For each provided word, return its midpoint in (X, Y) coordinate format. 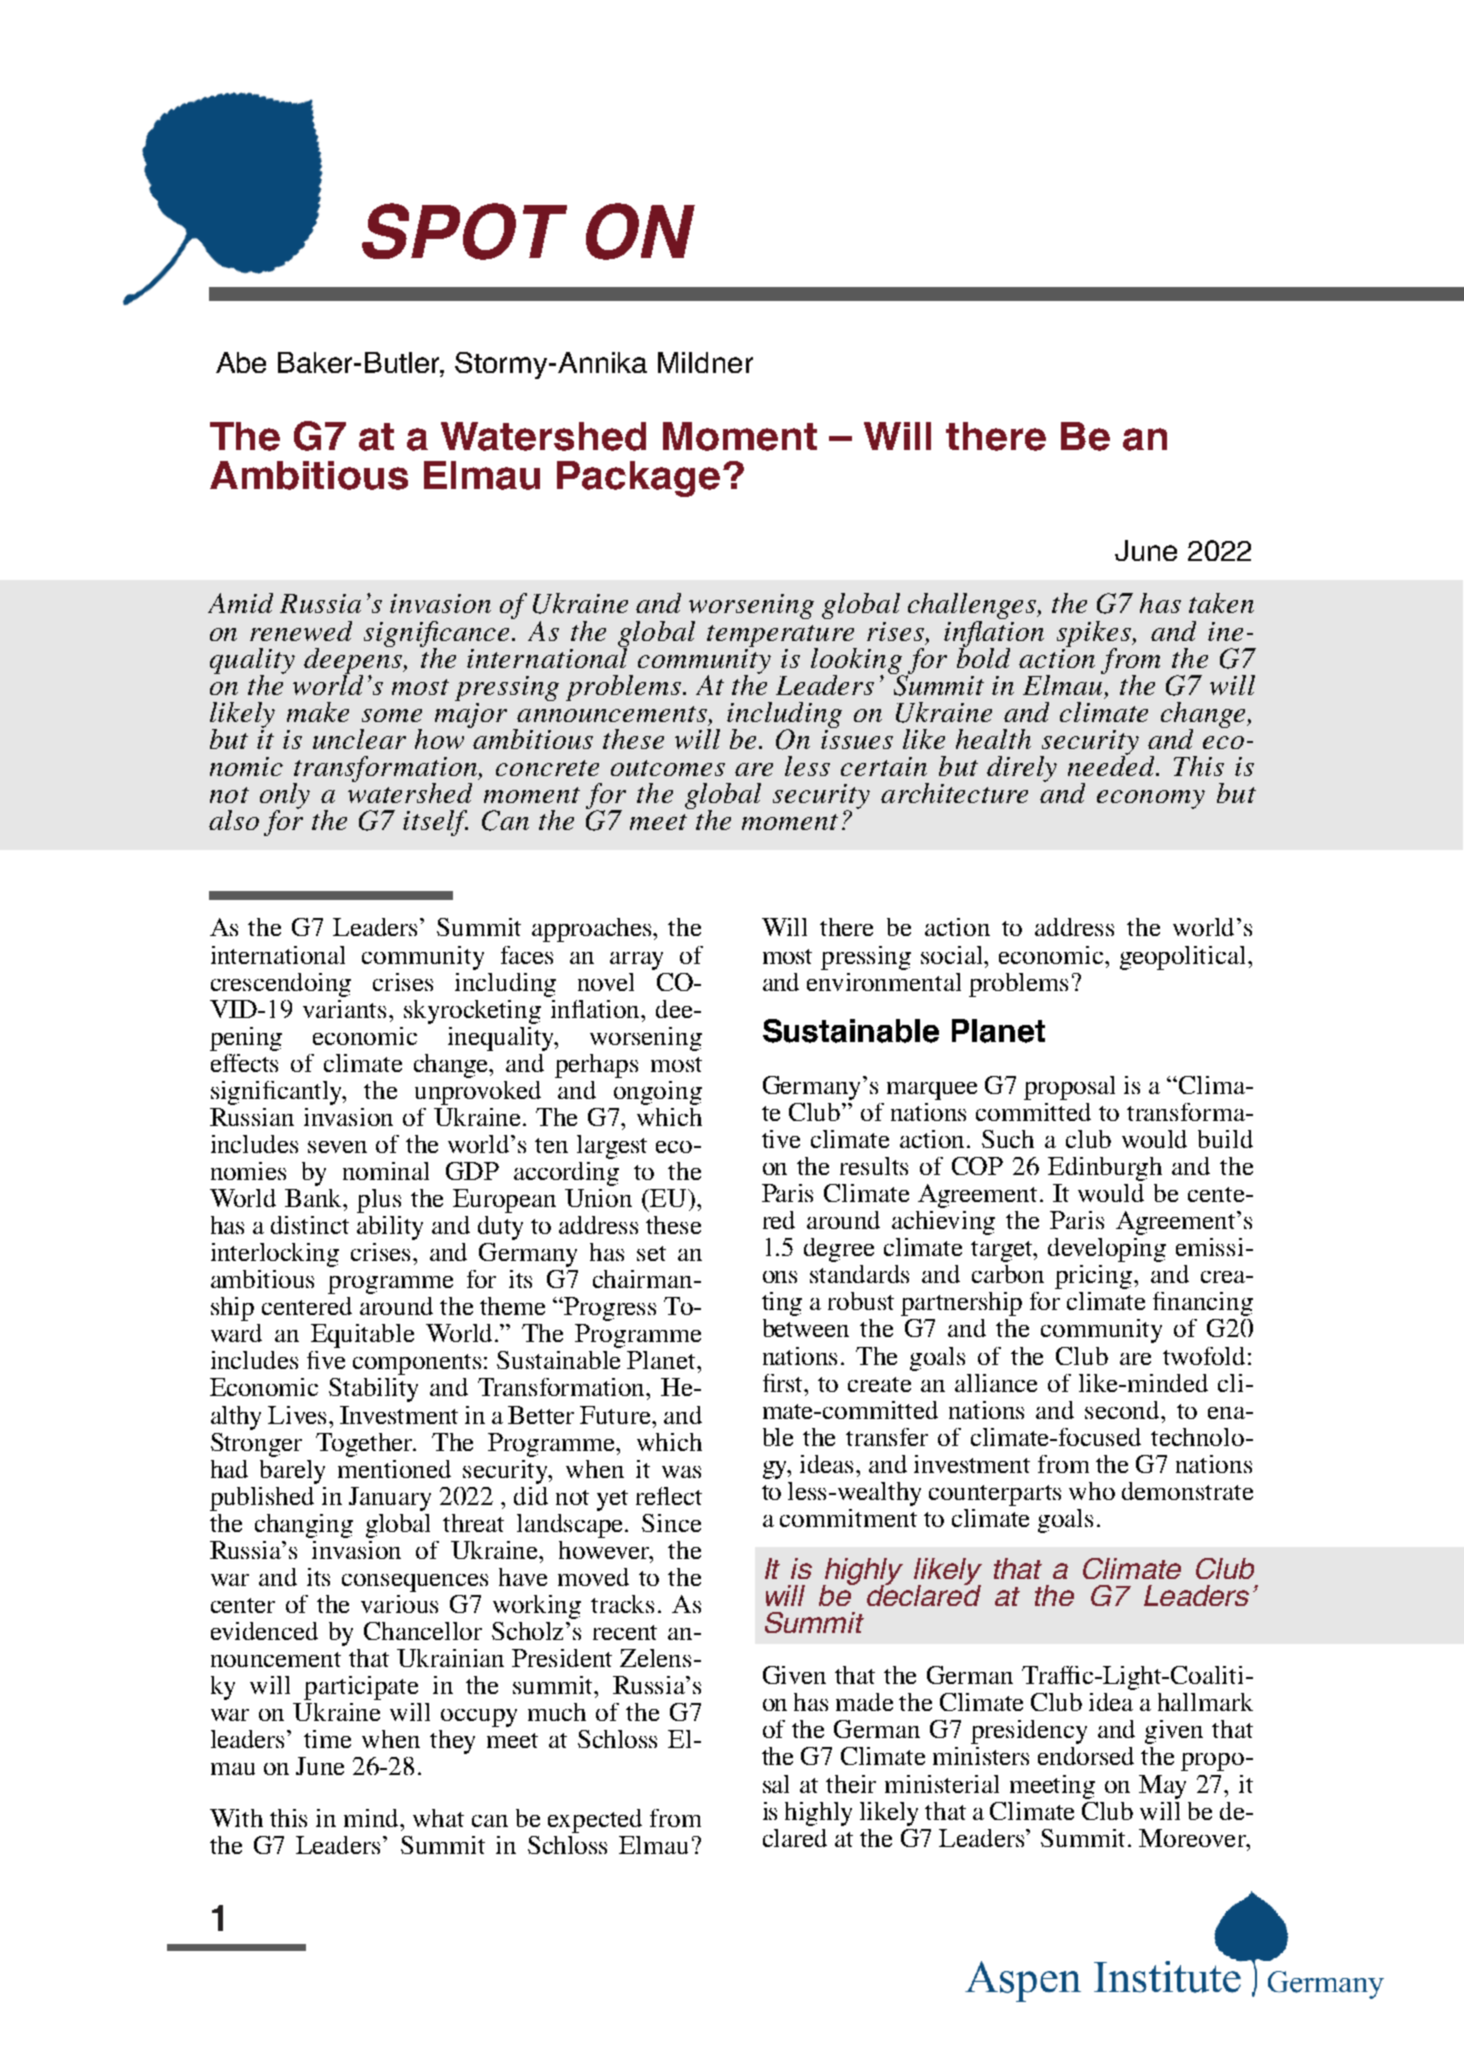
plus (379, 1201)
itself (435, 823)
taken (1221, 603)
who (1092, 1491)
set (651, 1253)
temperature (781, 637)
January (390, 1499)
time (327, 1739)
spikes (1095, 635)
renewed (301, 631)
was (681, 1472)
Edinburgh (1105, 1169)
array (636, 961)
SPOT (464, 231)
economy (1151, 799)
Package (638, 479)
